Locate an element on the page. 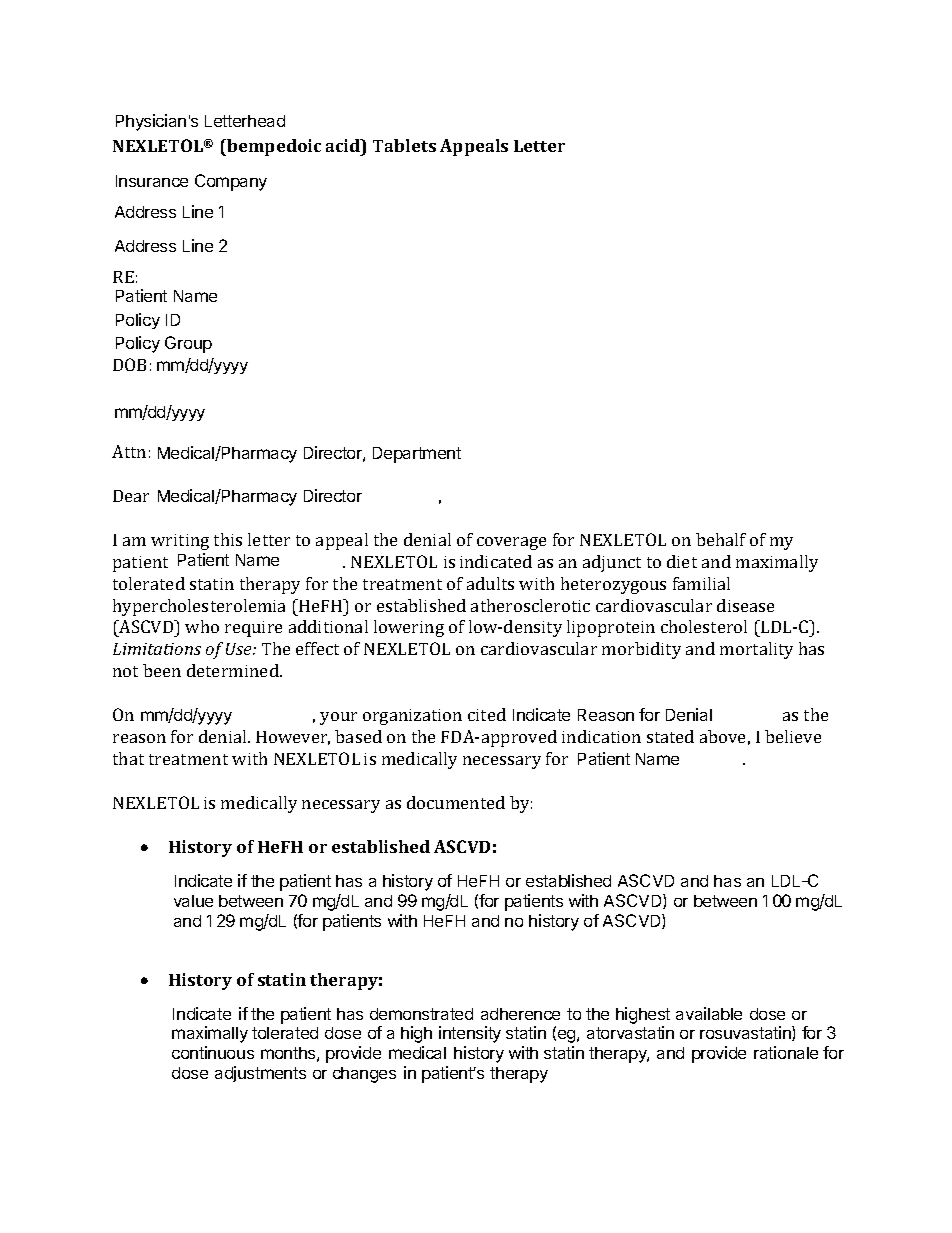  that is located at coordinates (128, 758).
